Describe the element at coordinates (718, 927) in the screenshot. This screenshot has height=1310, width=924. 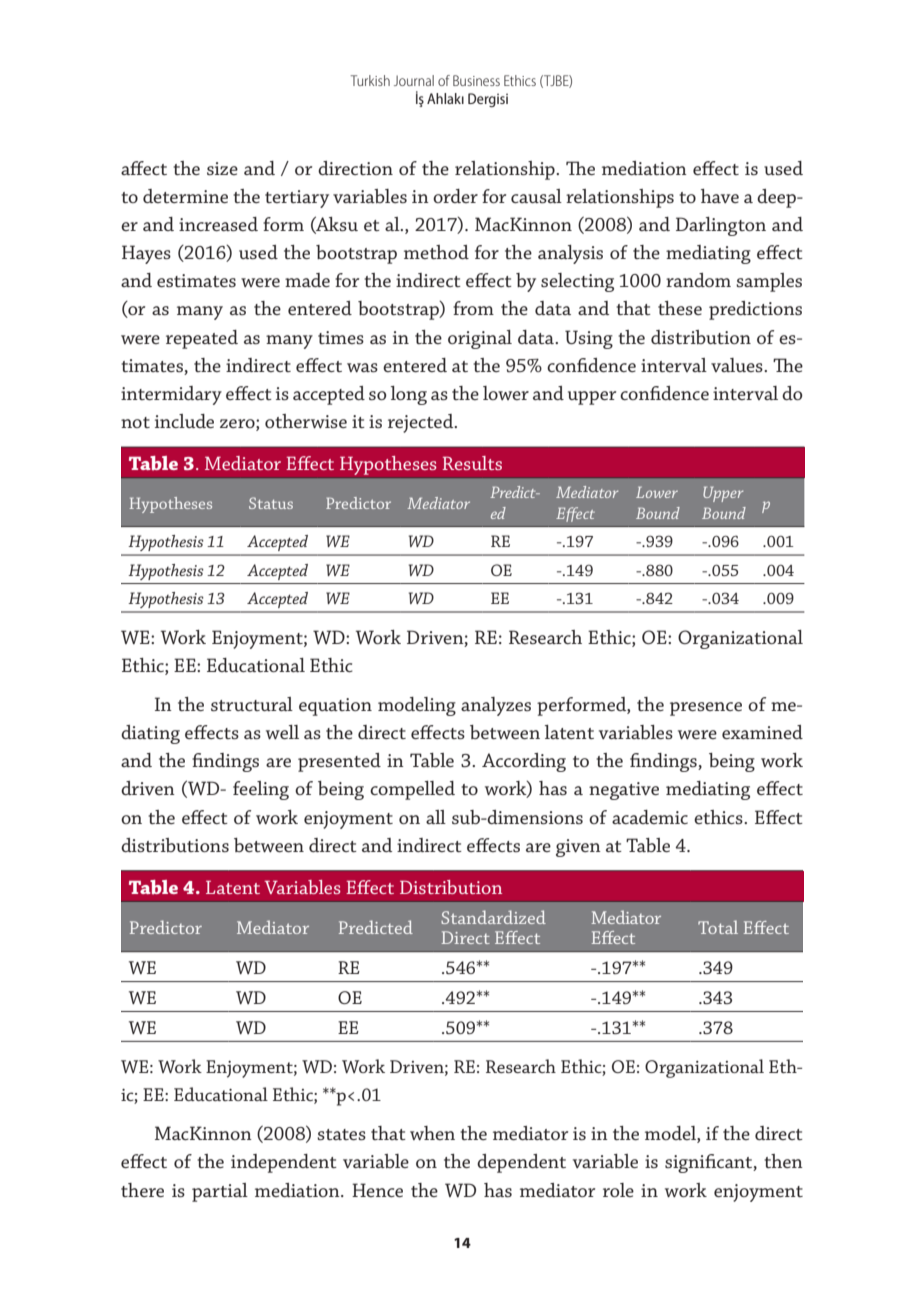
I see `Total` at that location.
